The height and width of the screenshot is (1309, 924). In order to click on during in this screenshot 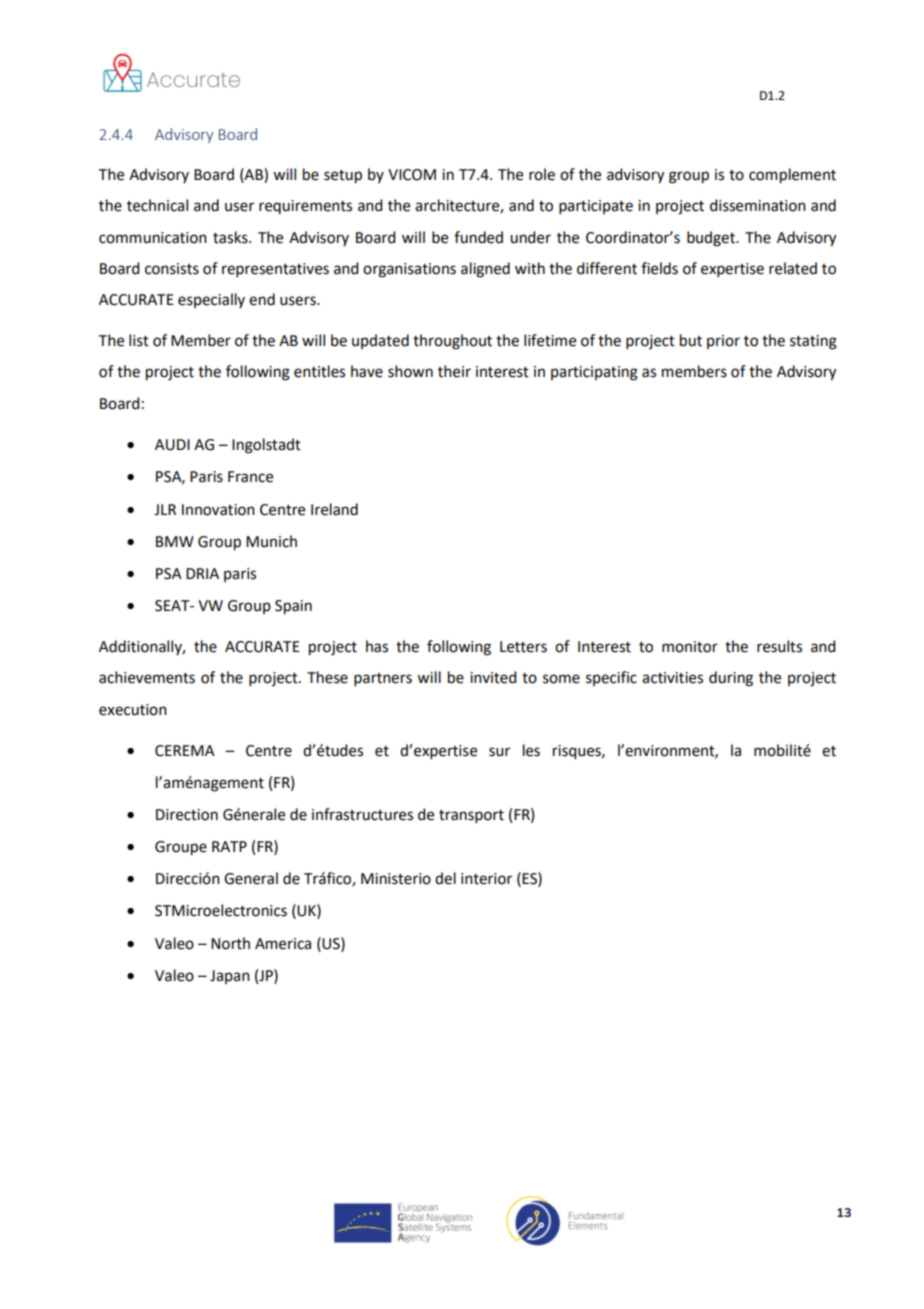, I will do `click(731, 679)`.
